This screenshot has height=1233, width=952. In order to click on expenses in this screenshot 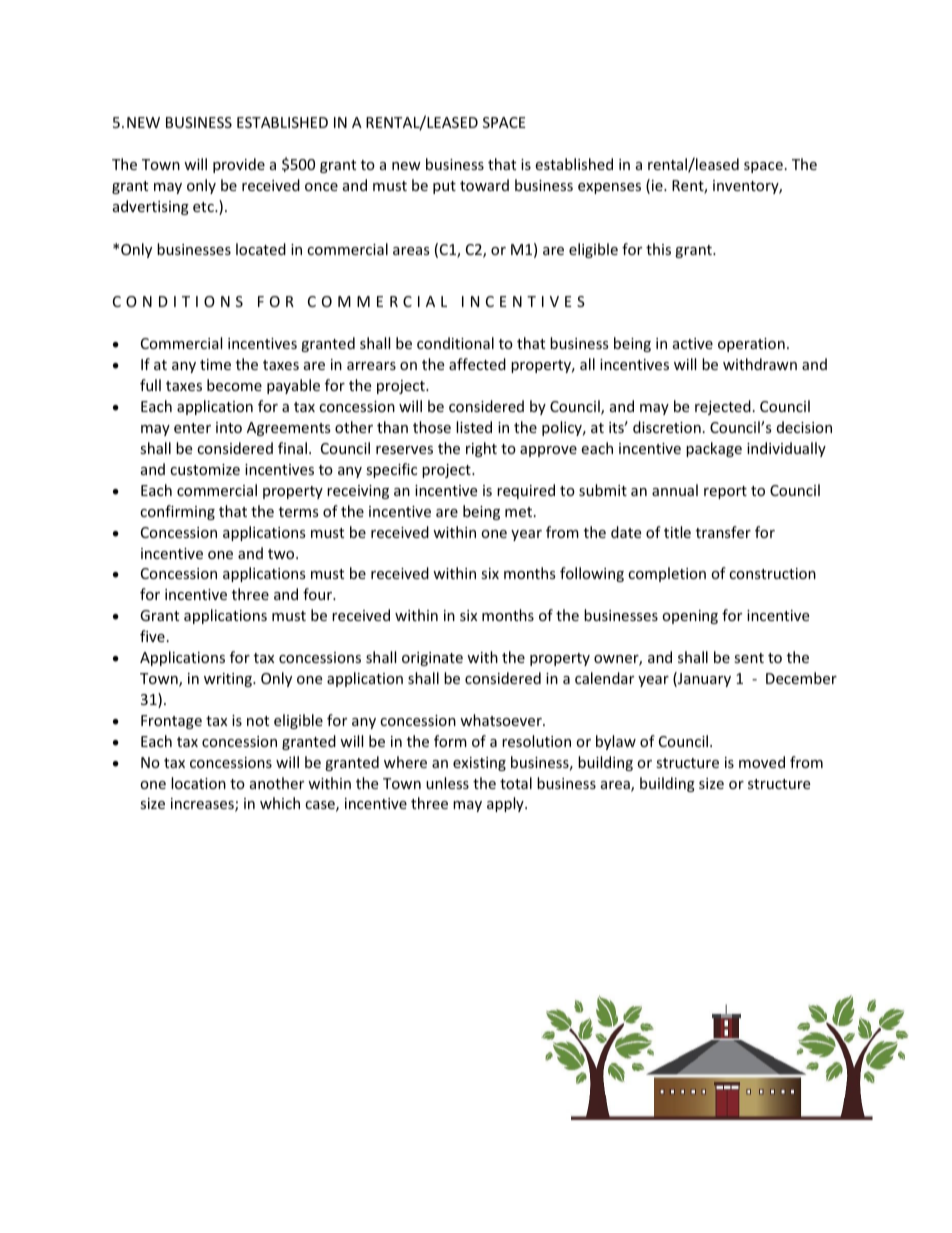, I will do `click(609, 188)`.
